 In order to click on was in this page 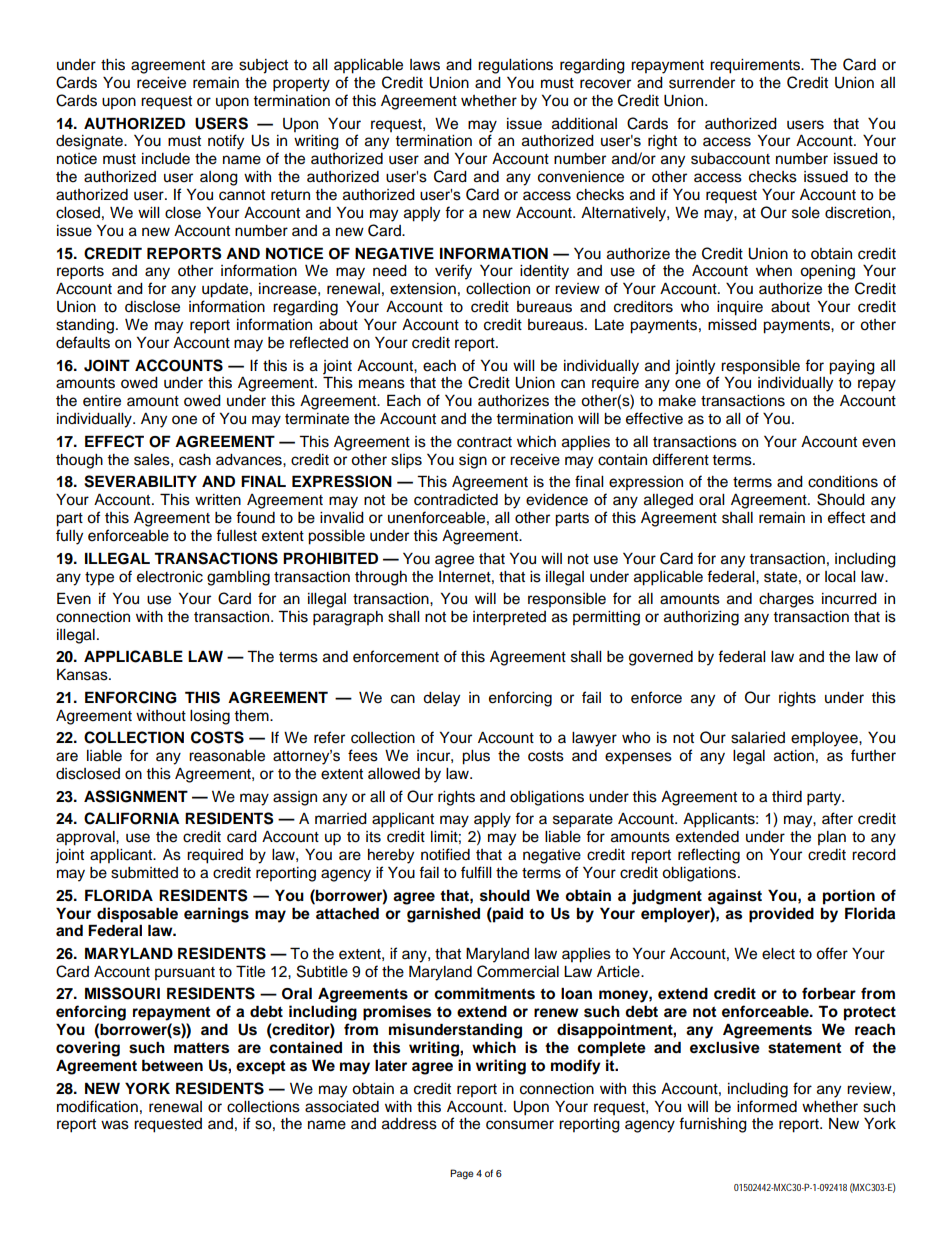, I will do `click(115, 1125)`.
